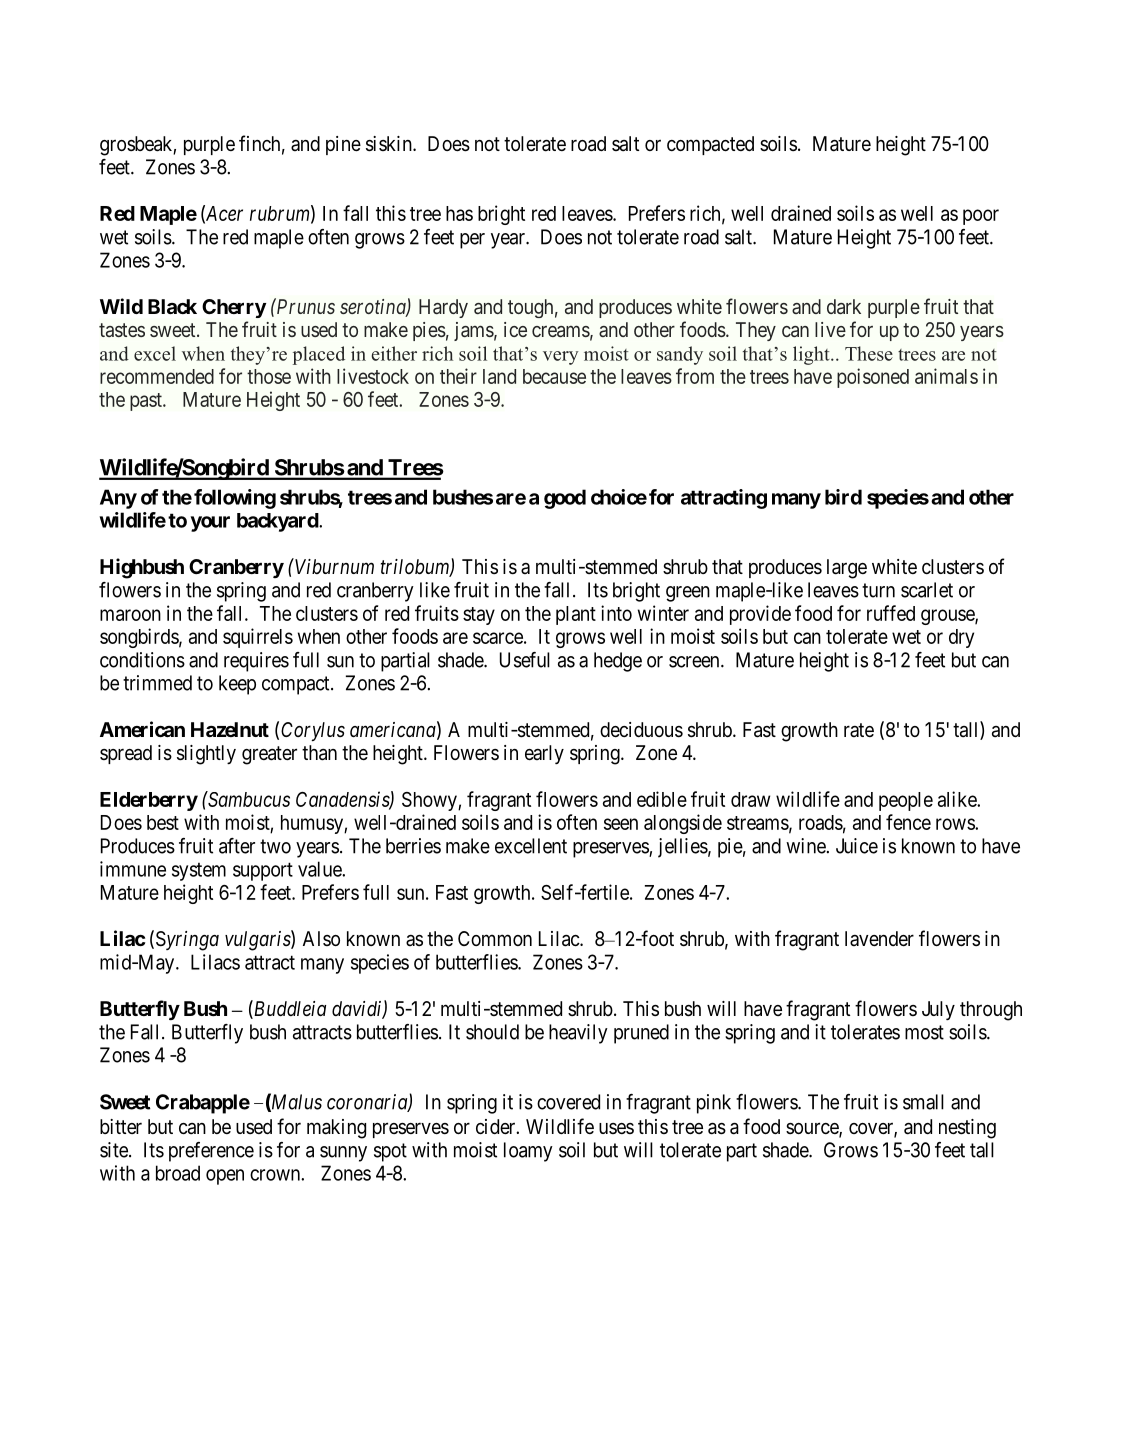 The height and width of the page is (1456, 1125). Describe the element at coordinates (495, 938) in the page. I see `Common` at that location.
